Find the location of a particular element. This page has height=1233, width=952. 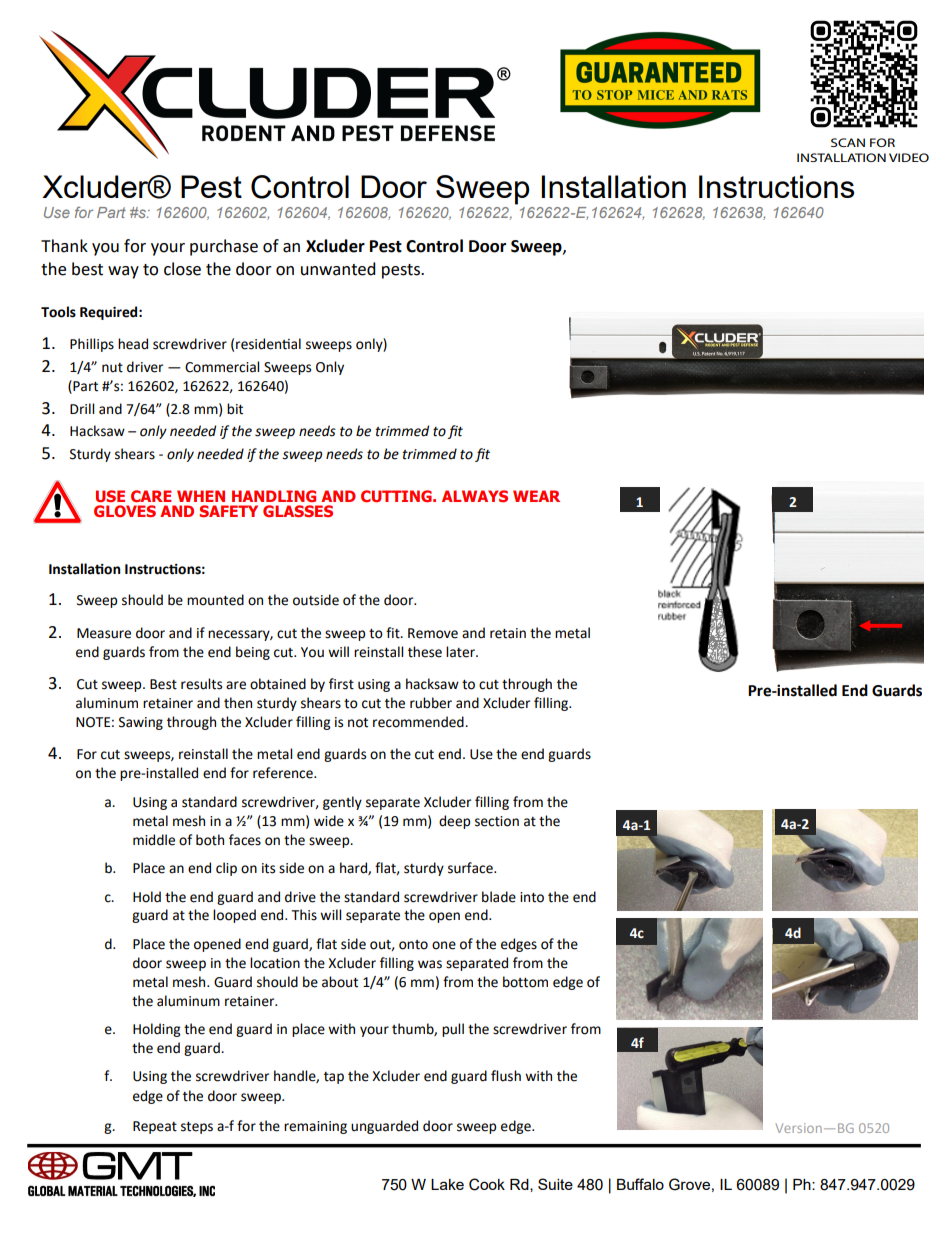

purchase is located at coordinates (224, 247).
